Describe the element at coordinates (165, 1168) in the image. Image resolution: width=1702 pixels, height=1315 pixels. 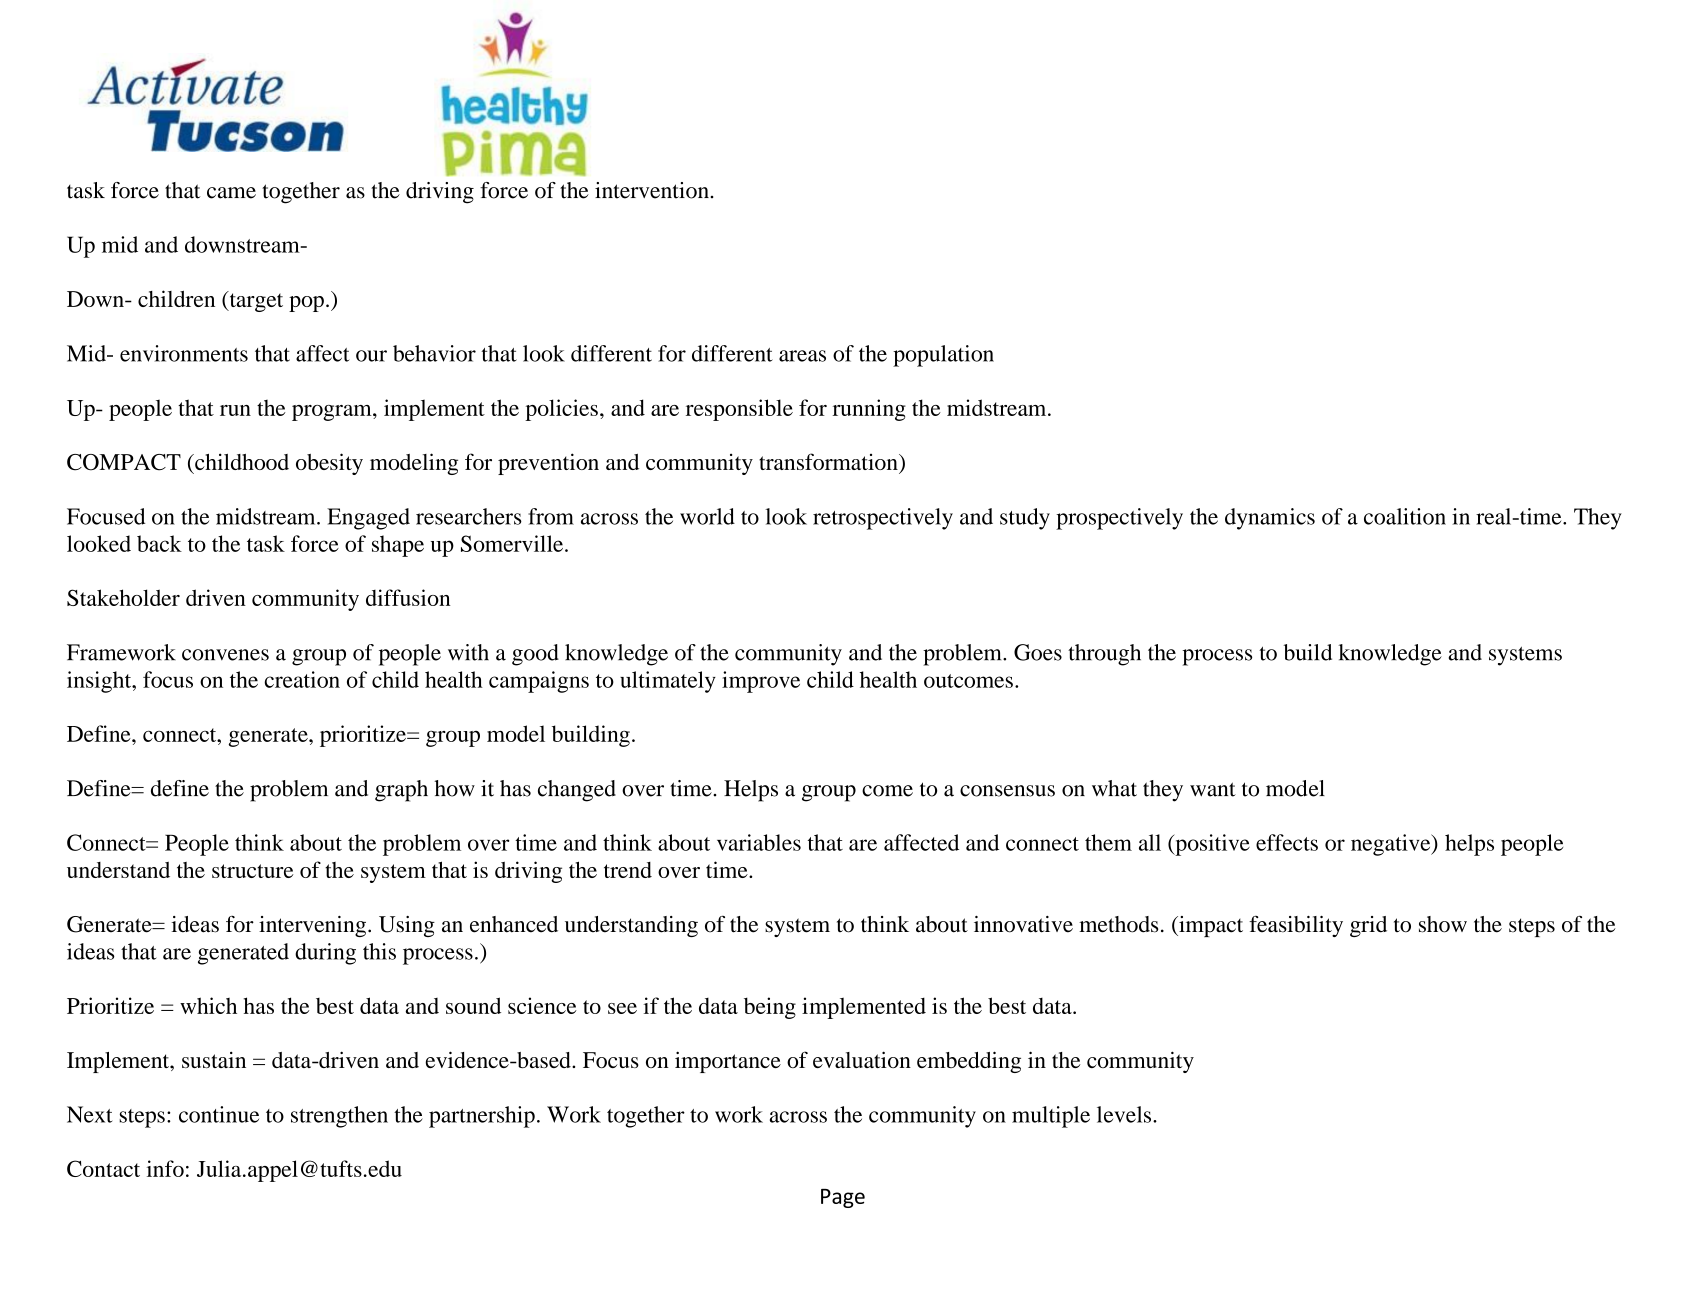
I see `info` at that location.
